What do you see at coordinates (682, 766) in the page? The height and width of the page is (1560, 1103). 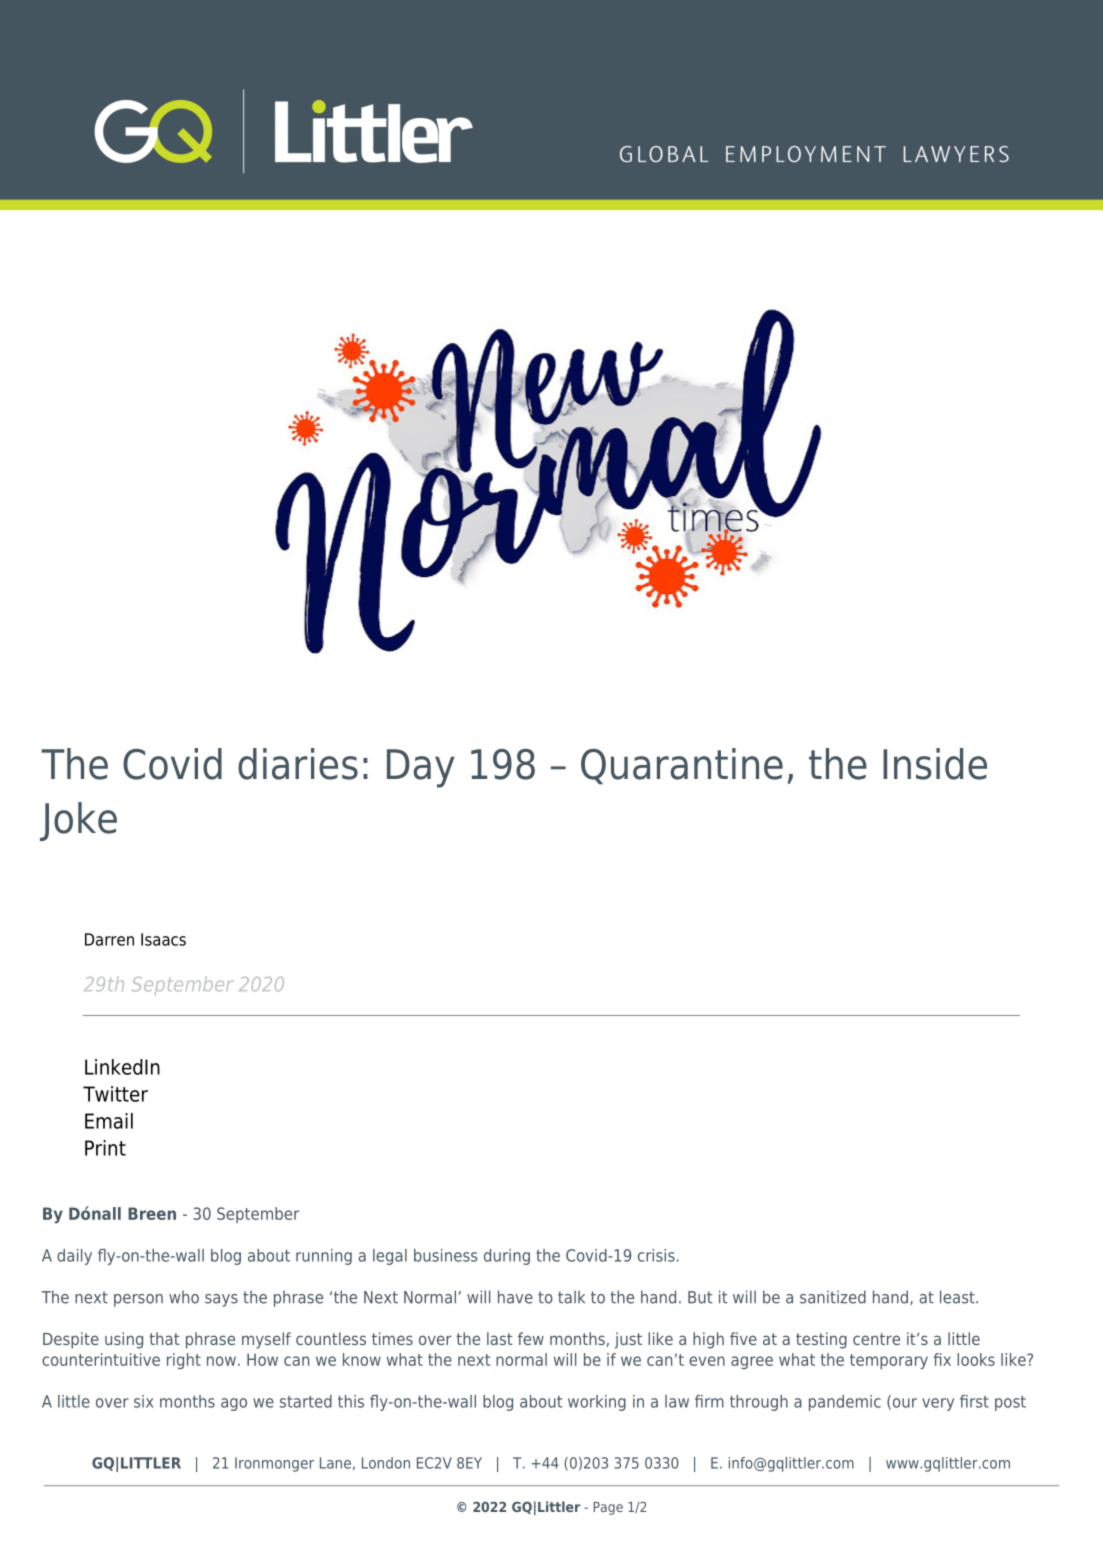 I see `Quarantine` at bounding box center [682, 766].
